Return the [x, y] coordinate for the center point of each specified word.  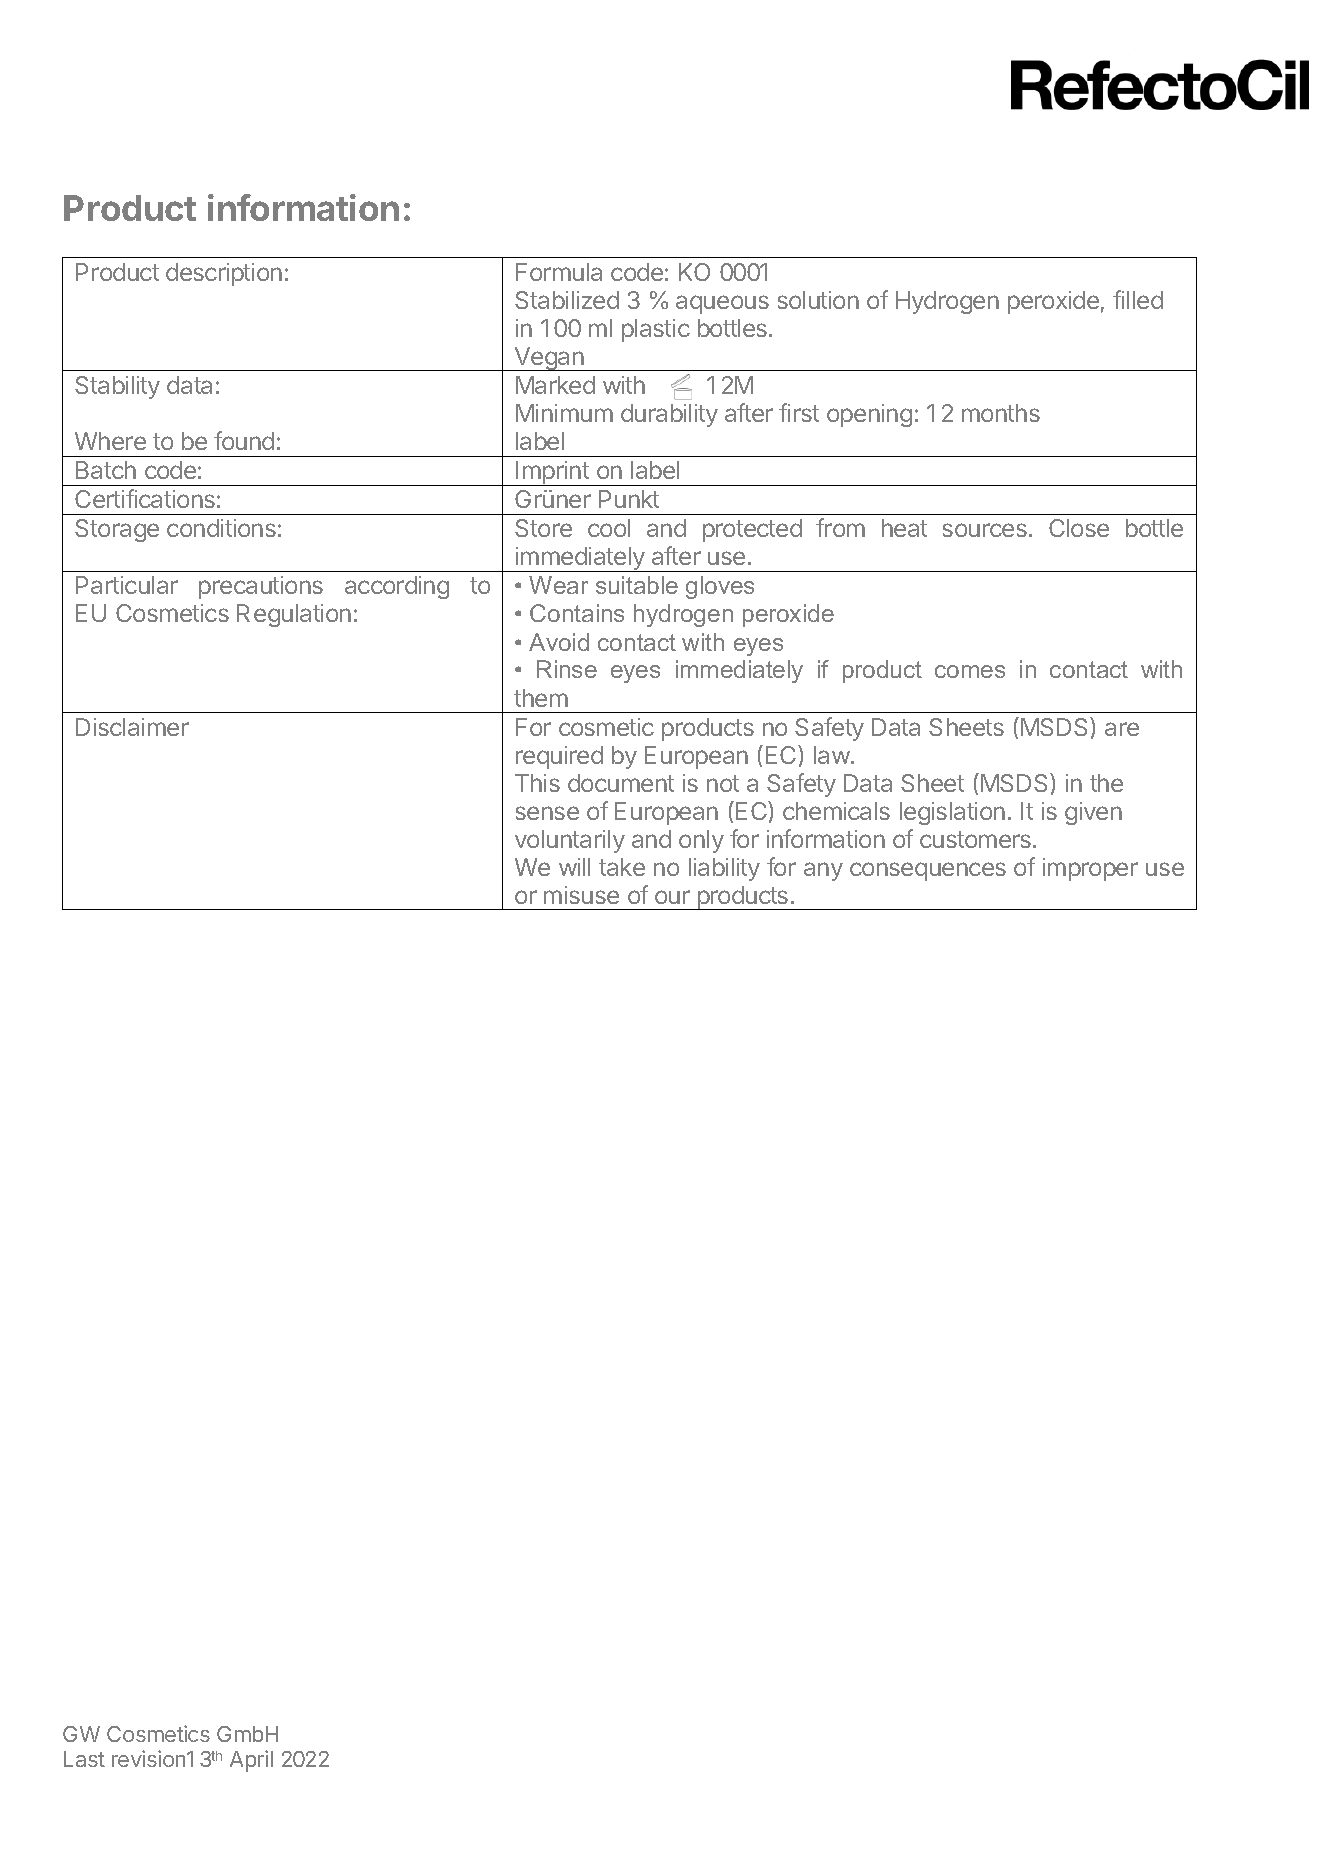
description [224, 274]
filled [1138, 299]
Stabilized [567, 300]
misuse [581, 895]
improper [1090, 869]
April [251, 1761]
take [622, 867]
